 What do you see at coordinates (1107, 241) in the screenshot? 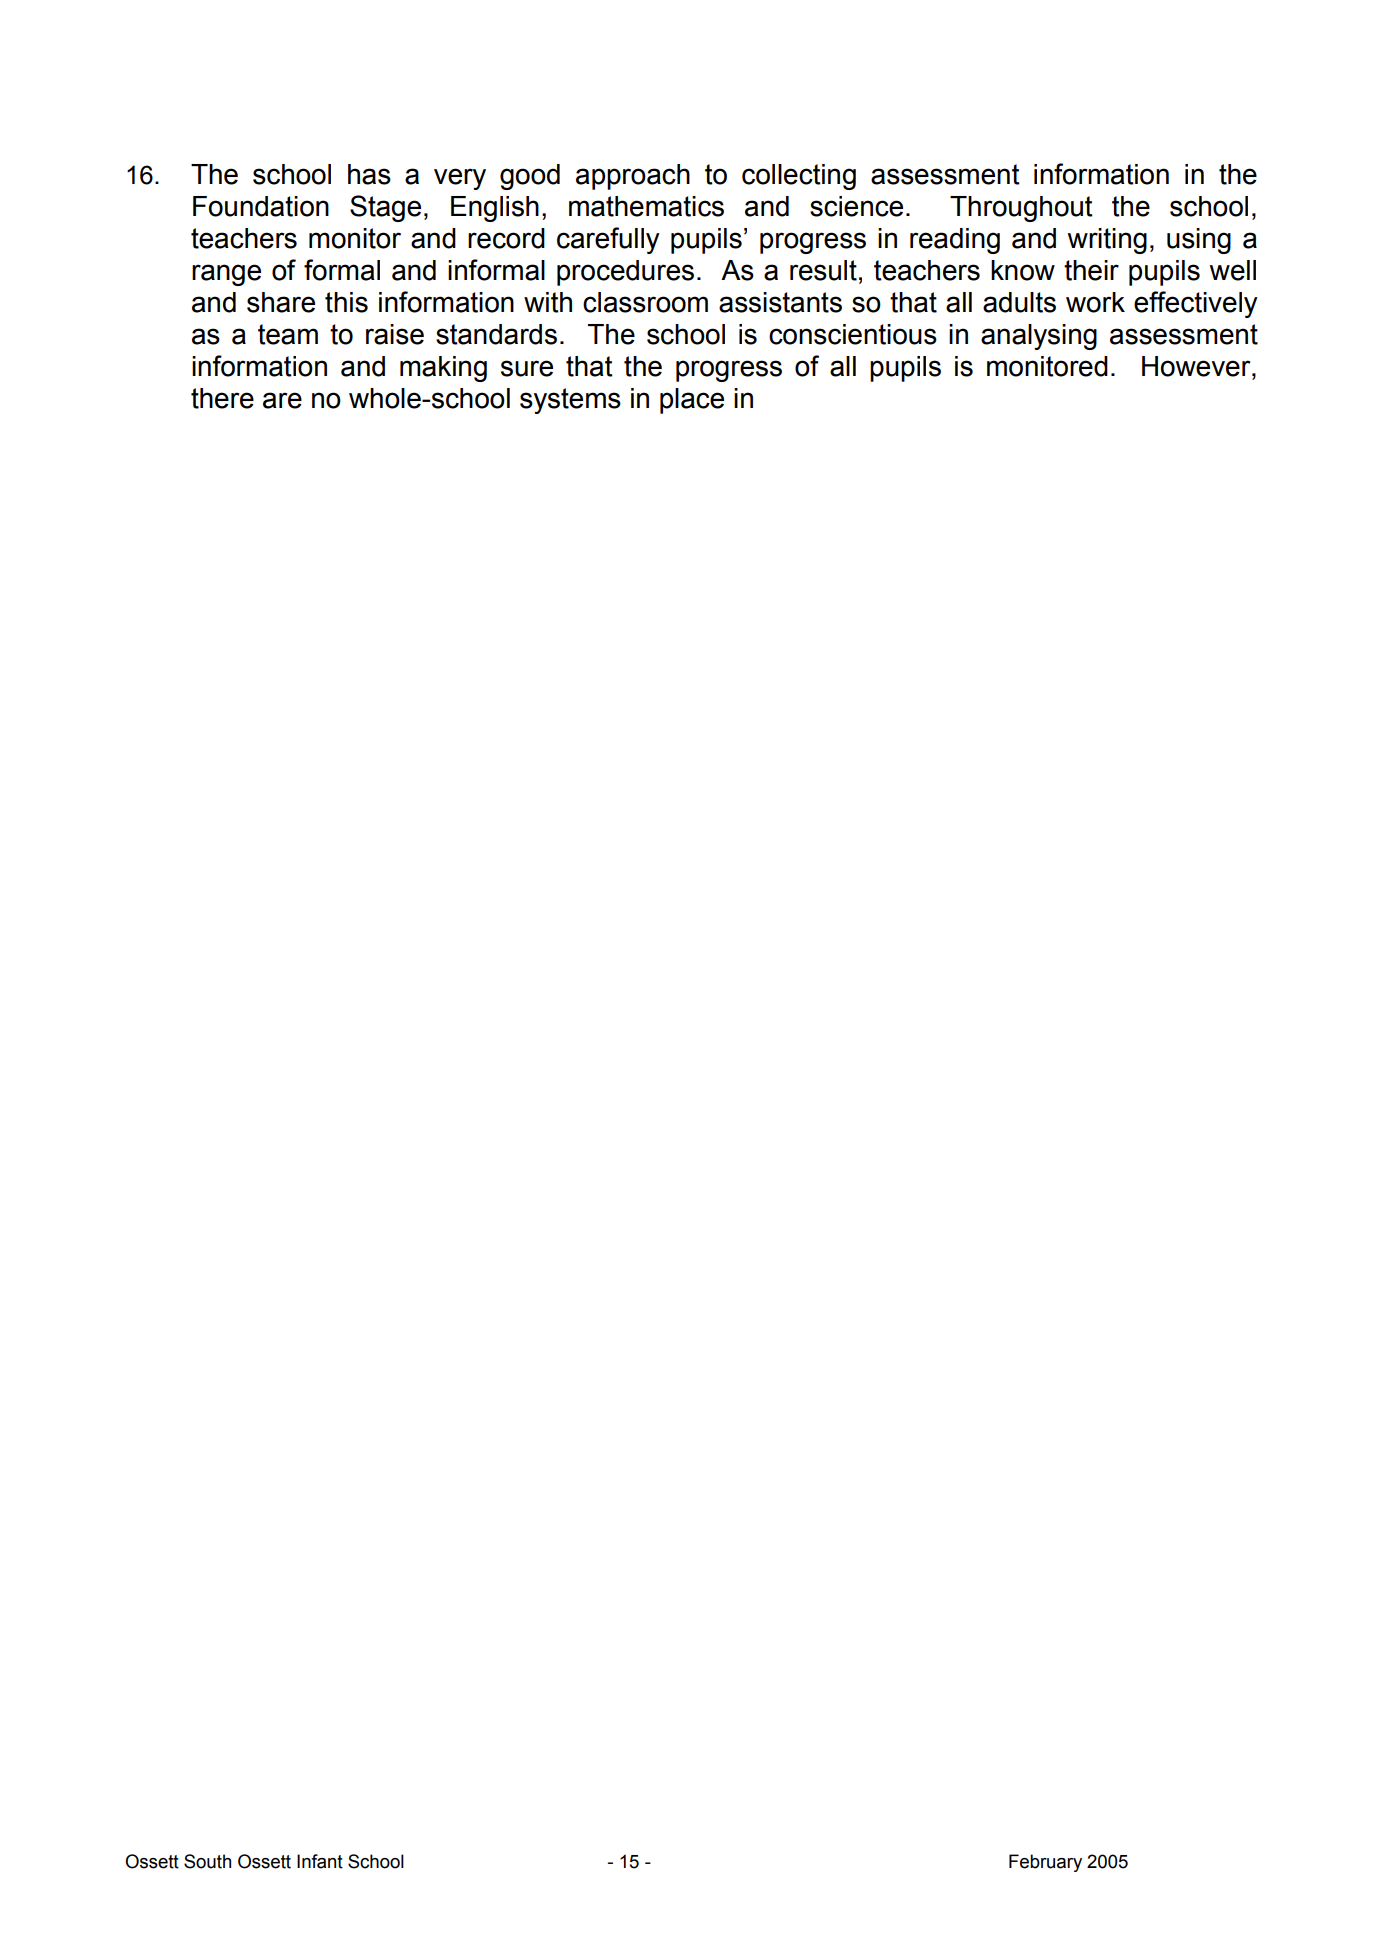
I see `writing` at bounding box center [1107, 241].
